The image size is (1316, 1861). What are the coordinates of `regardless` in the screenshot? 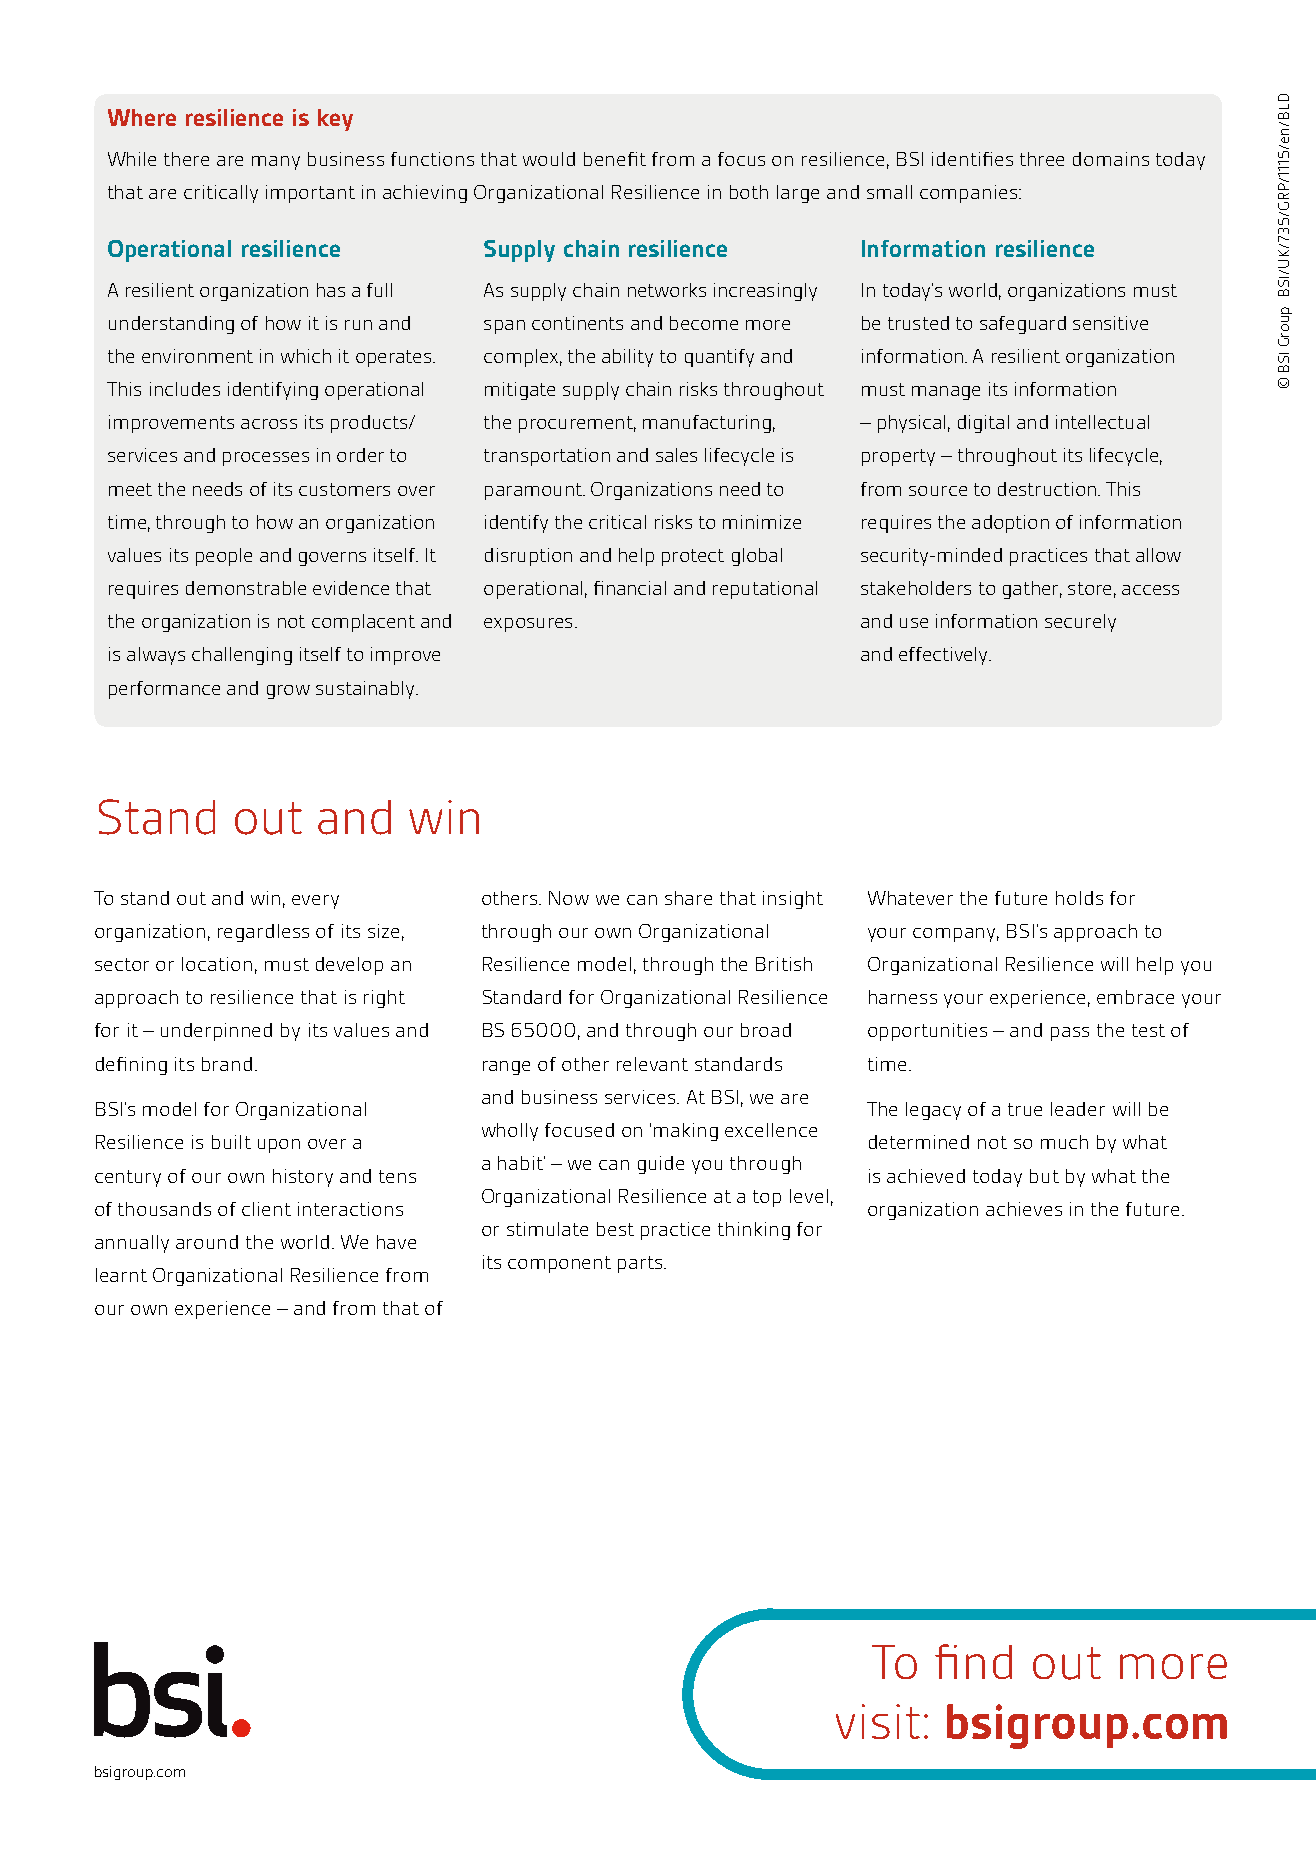 It's located at (263, 933).
